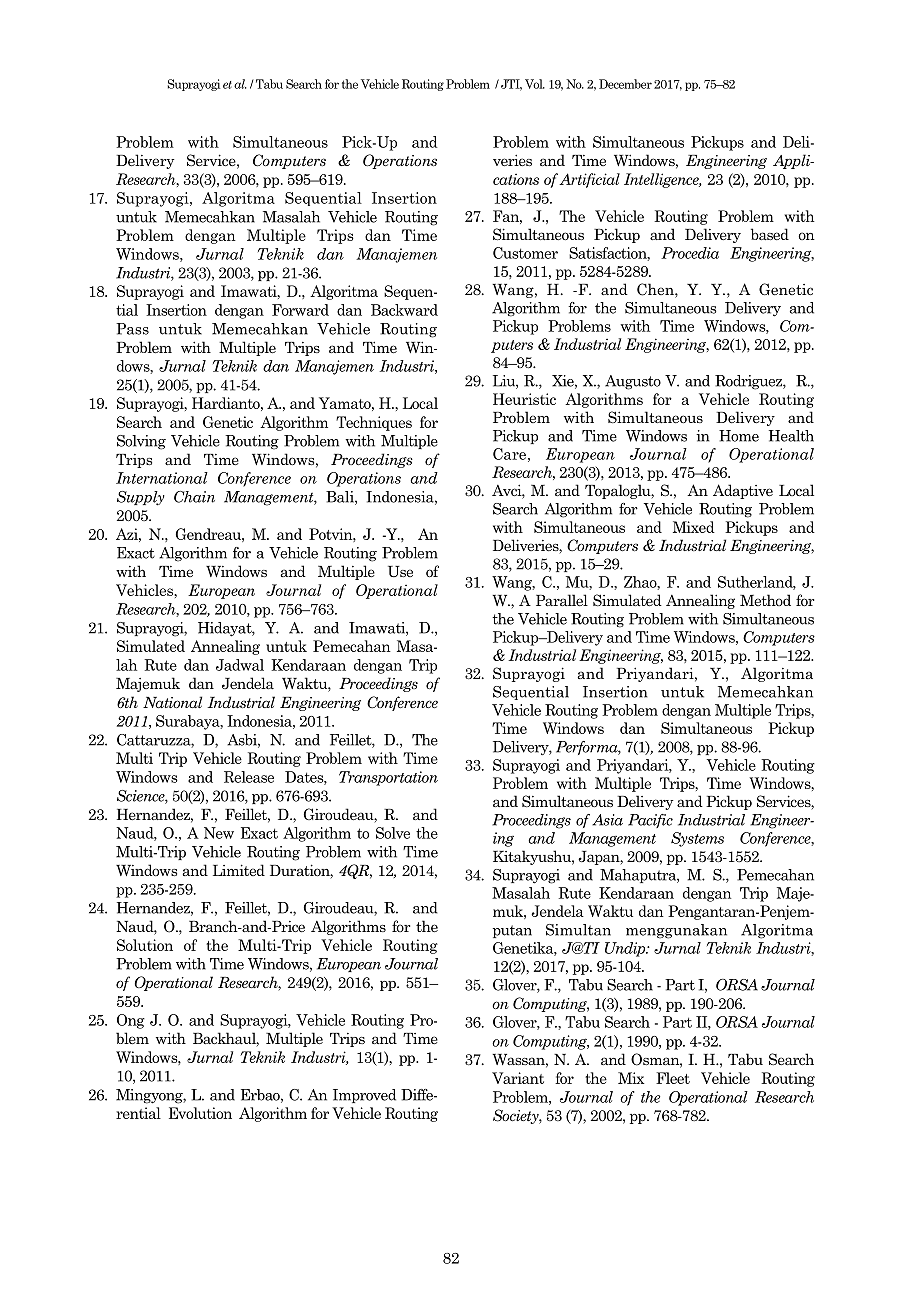 This screenshot has height=1308, width=924. Describe the element at coordinates (194, 497) in the screenshot. I see `Chain` at that location.
